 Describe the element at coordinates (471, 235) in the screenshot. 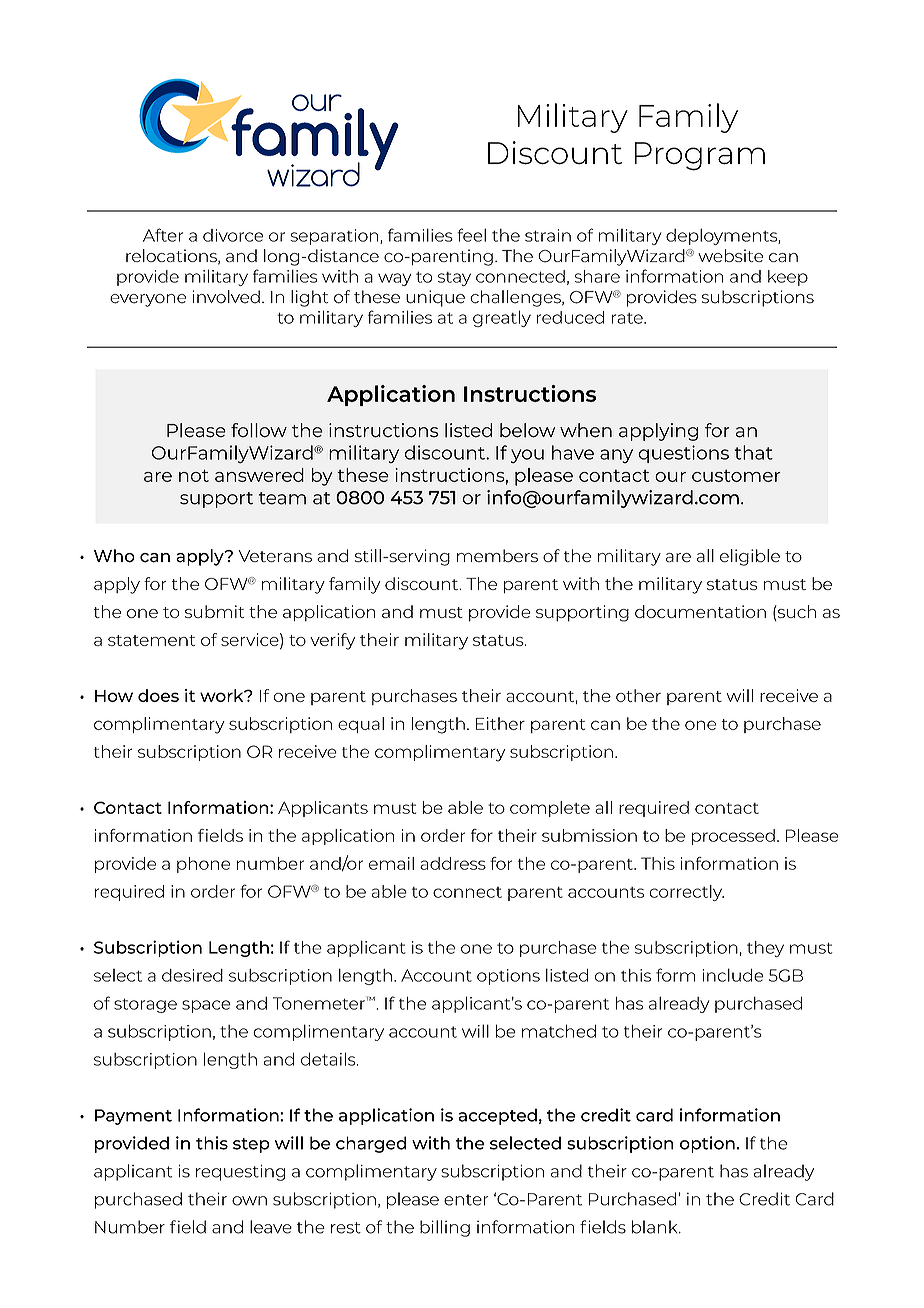

I see `feel` at that location.
